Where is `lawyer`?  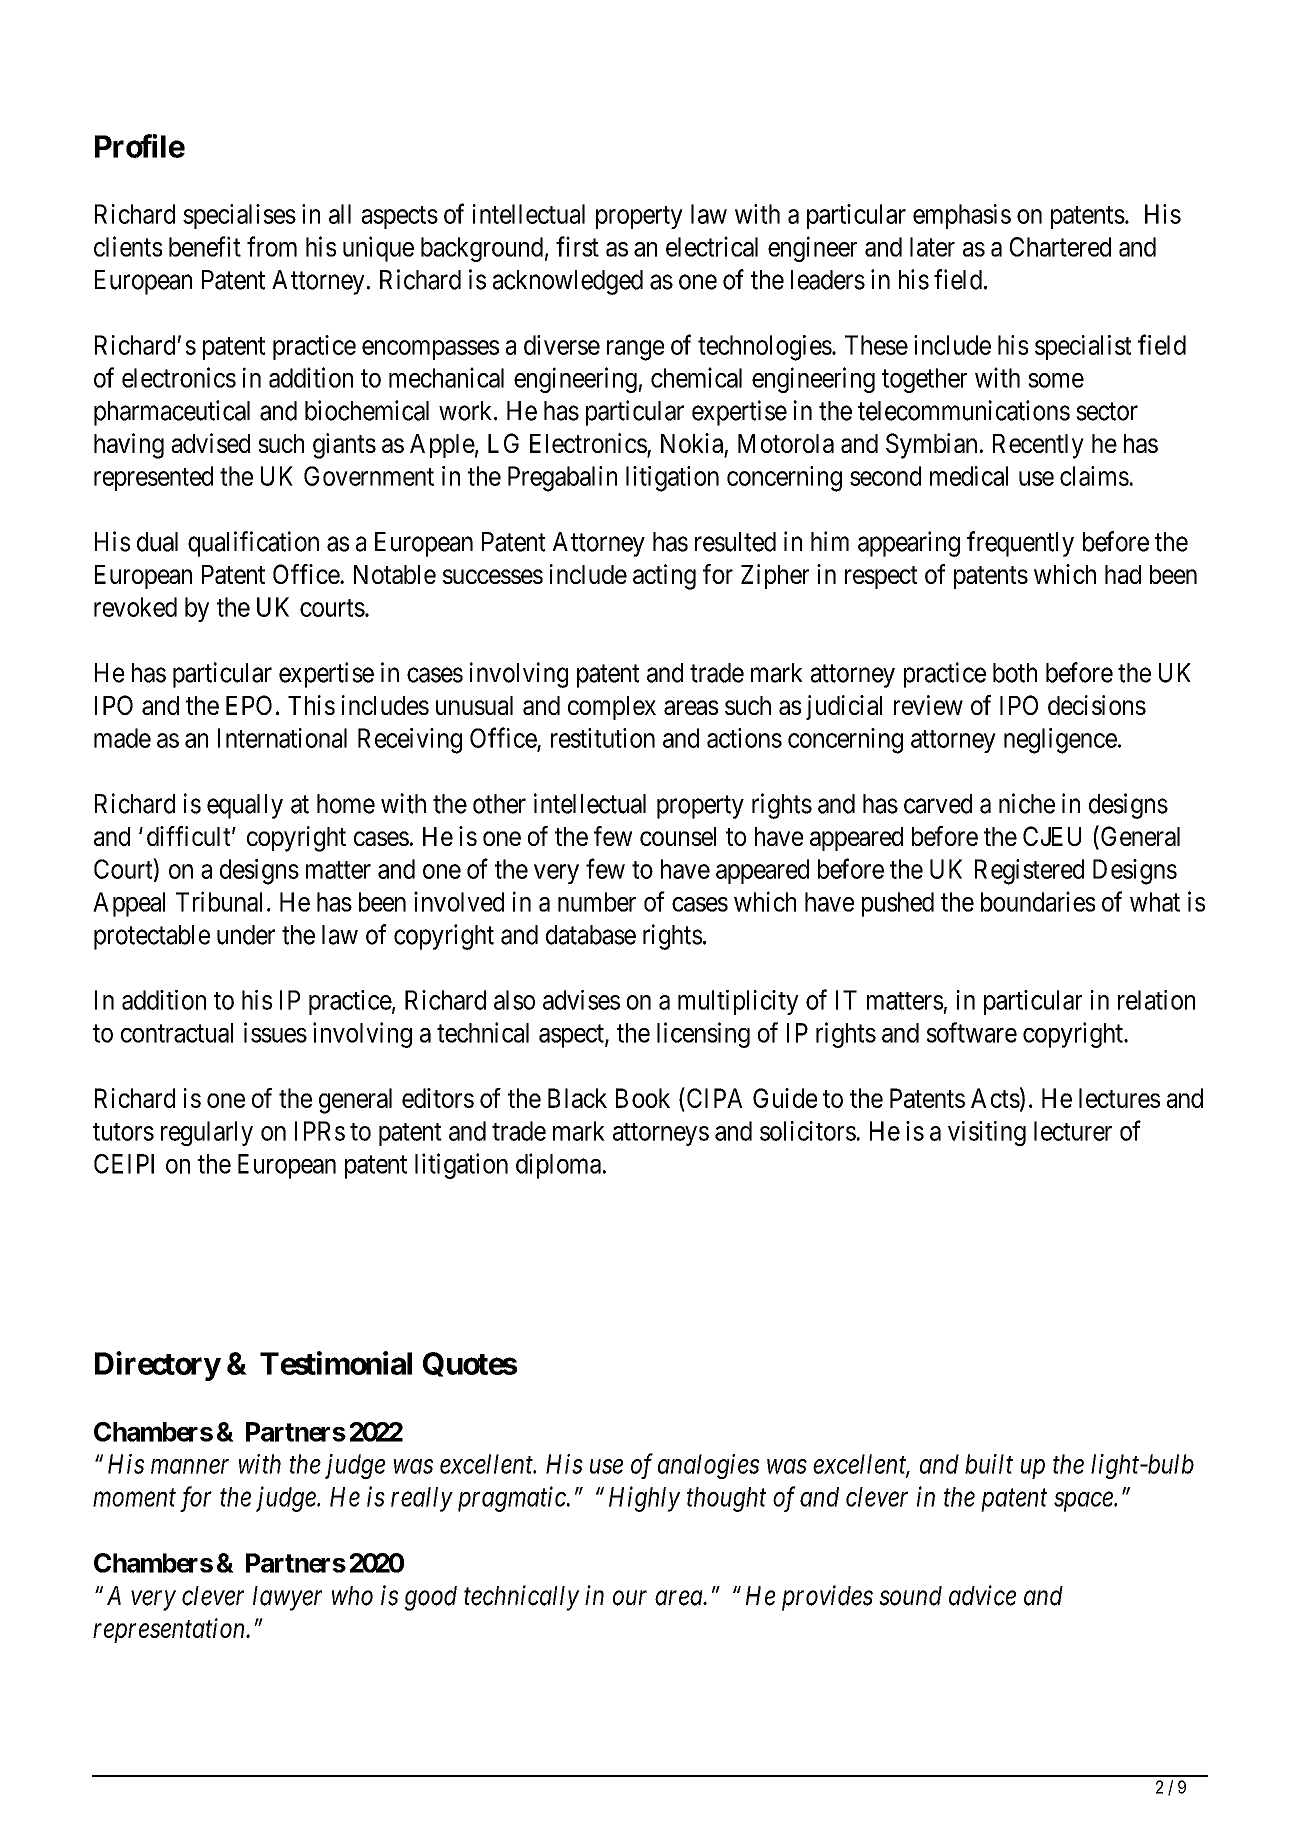
lawyer is located at coordinates (287, 1598).
